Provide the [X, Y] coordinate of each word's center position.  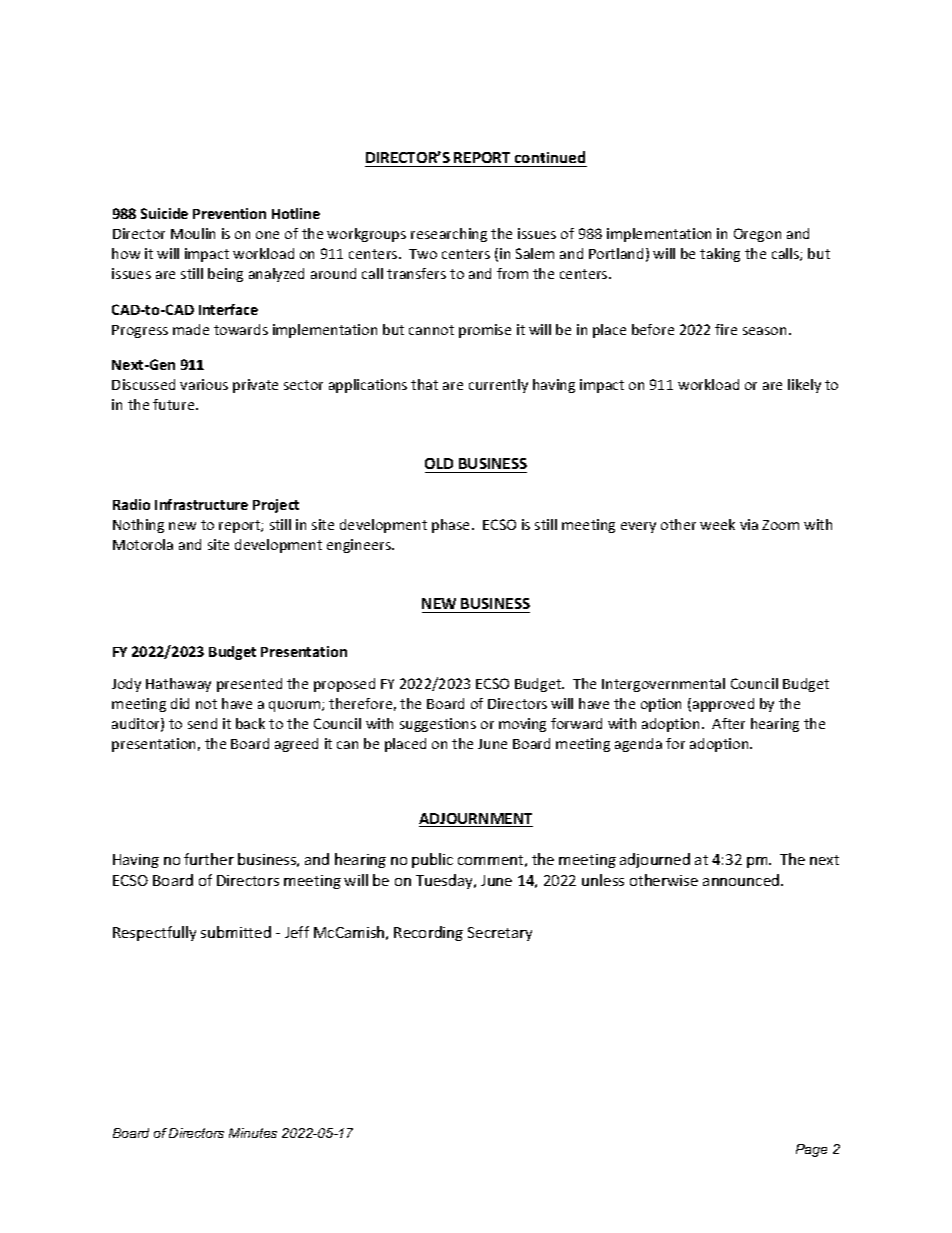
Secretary [500, 934]
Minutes [253, 1133]
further [209, 859]
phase [452, 526]
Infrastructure [201, 504]
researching [449, 235]
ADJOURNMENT [476, 820]
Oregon [757, 235]
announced [742, 880]
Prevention [229, 213]
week [717, 524]
